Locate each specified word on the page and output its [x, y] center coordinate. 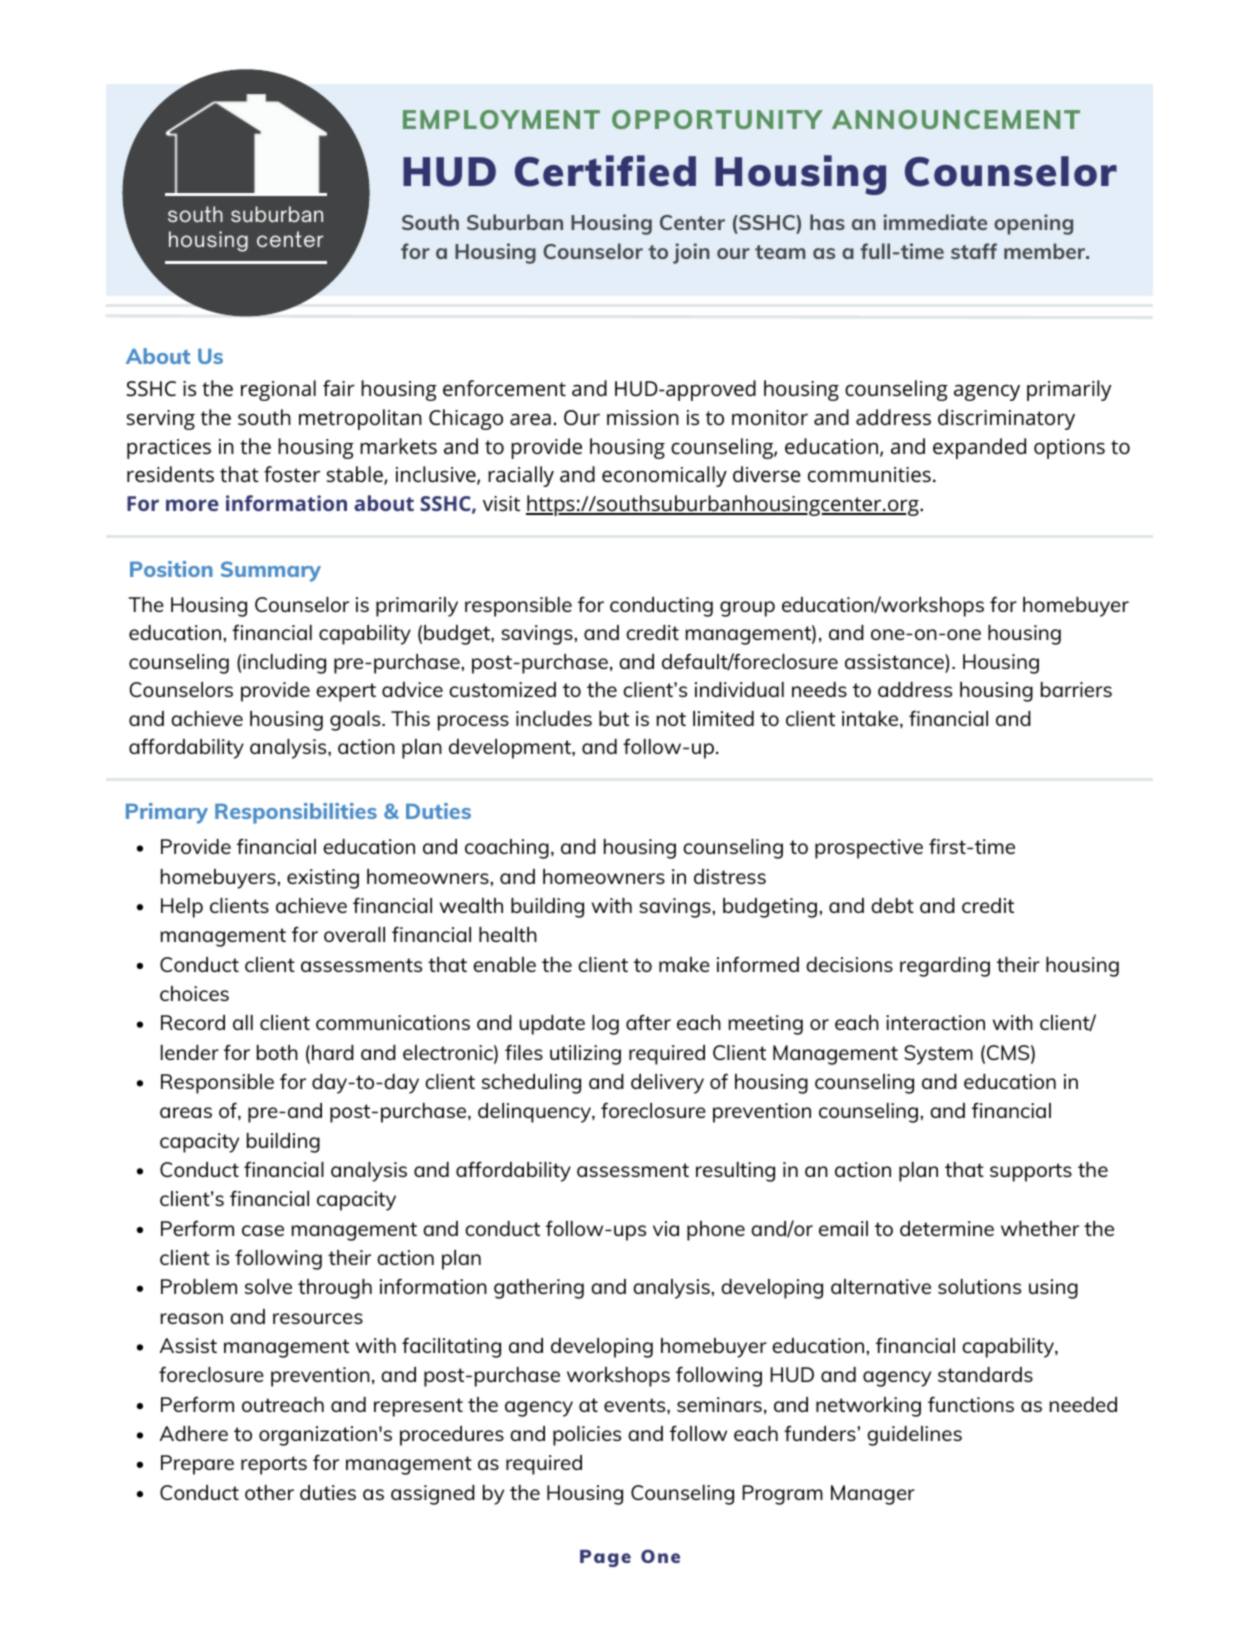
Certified [605, 171]
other [269, 1492]
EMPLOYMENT [501, 119]
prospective [869, 849]
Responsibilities [296, 813]
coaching [507, 849]
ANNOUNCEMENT [956, 119]
